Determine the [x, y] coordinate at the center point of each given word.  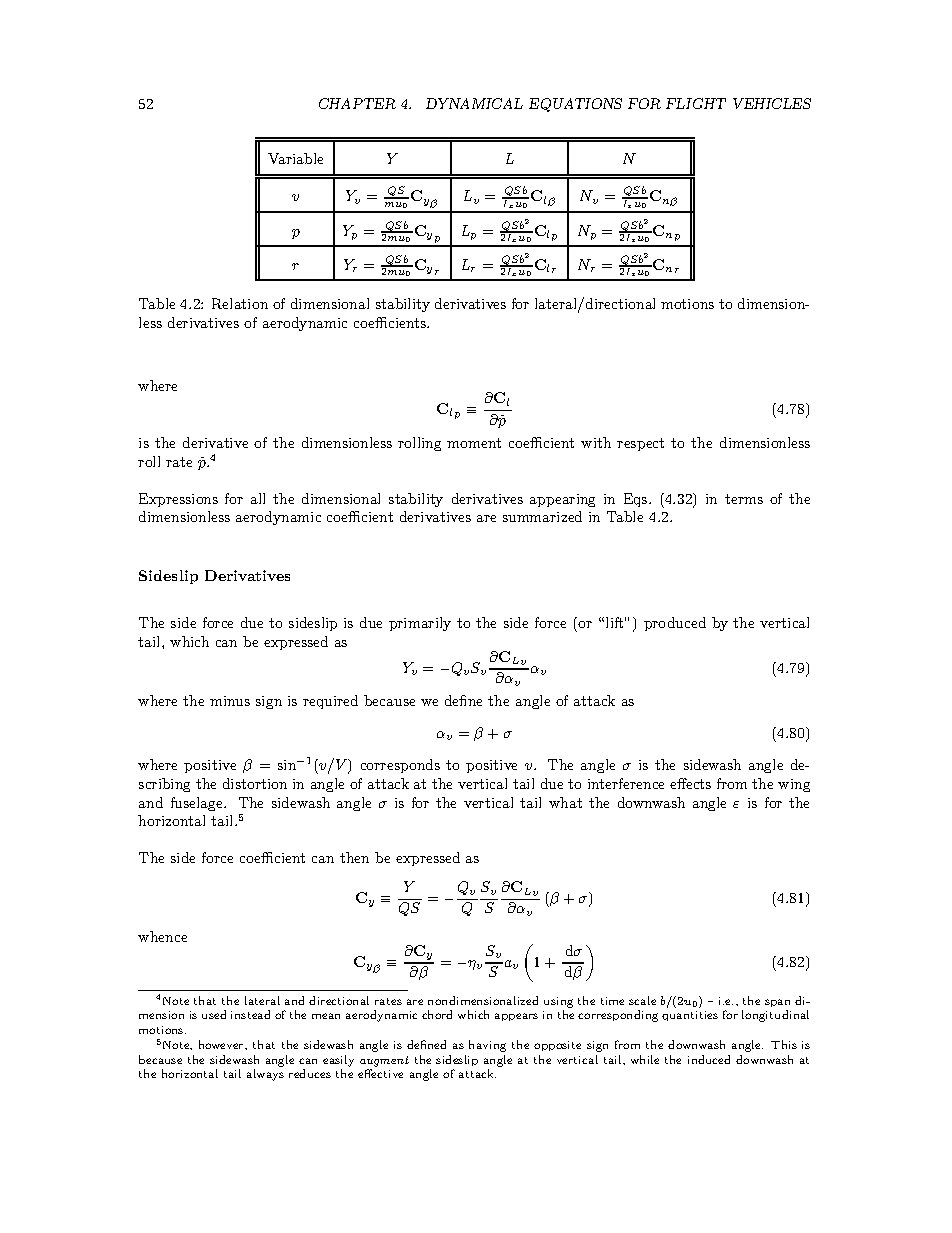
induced [709, 1059]
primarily [420, 624]
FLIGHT [696, 103]
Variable [295, 158]
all [258, 498]
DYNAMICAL [474, 103]
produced [675, 624]
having [487, 1046]
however [222, 1044]
